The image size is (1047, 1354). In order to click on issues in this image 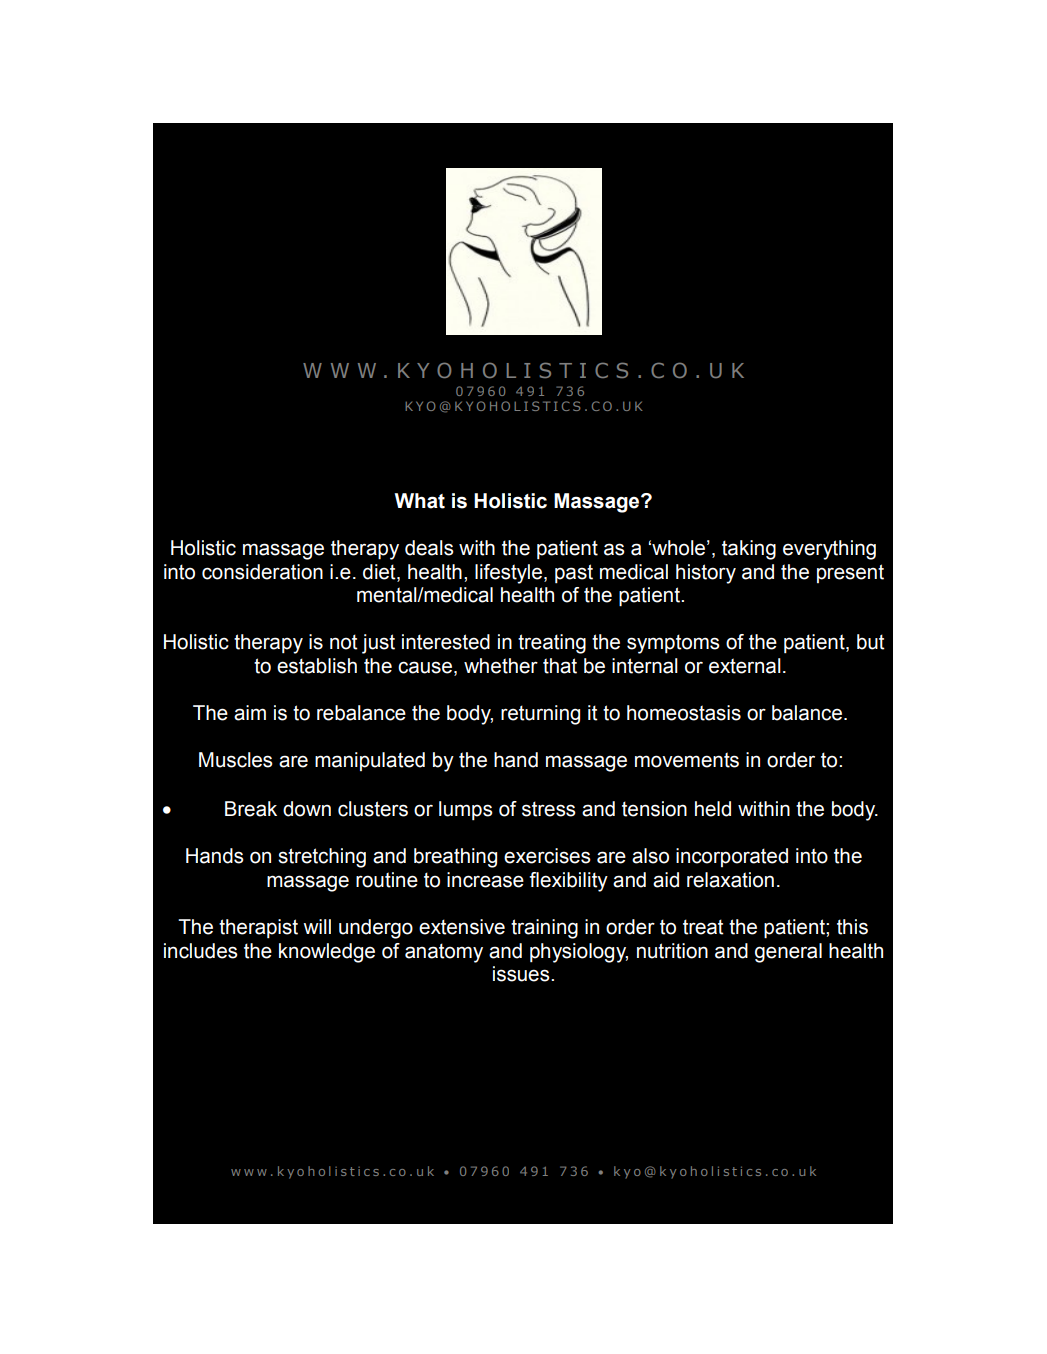, I will do `click(522, 974)`.
